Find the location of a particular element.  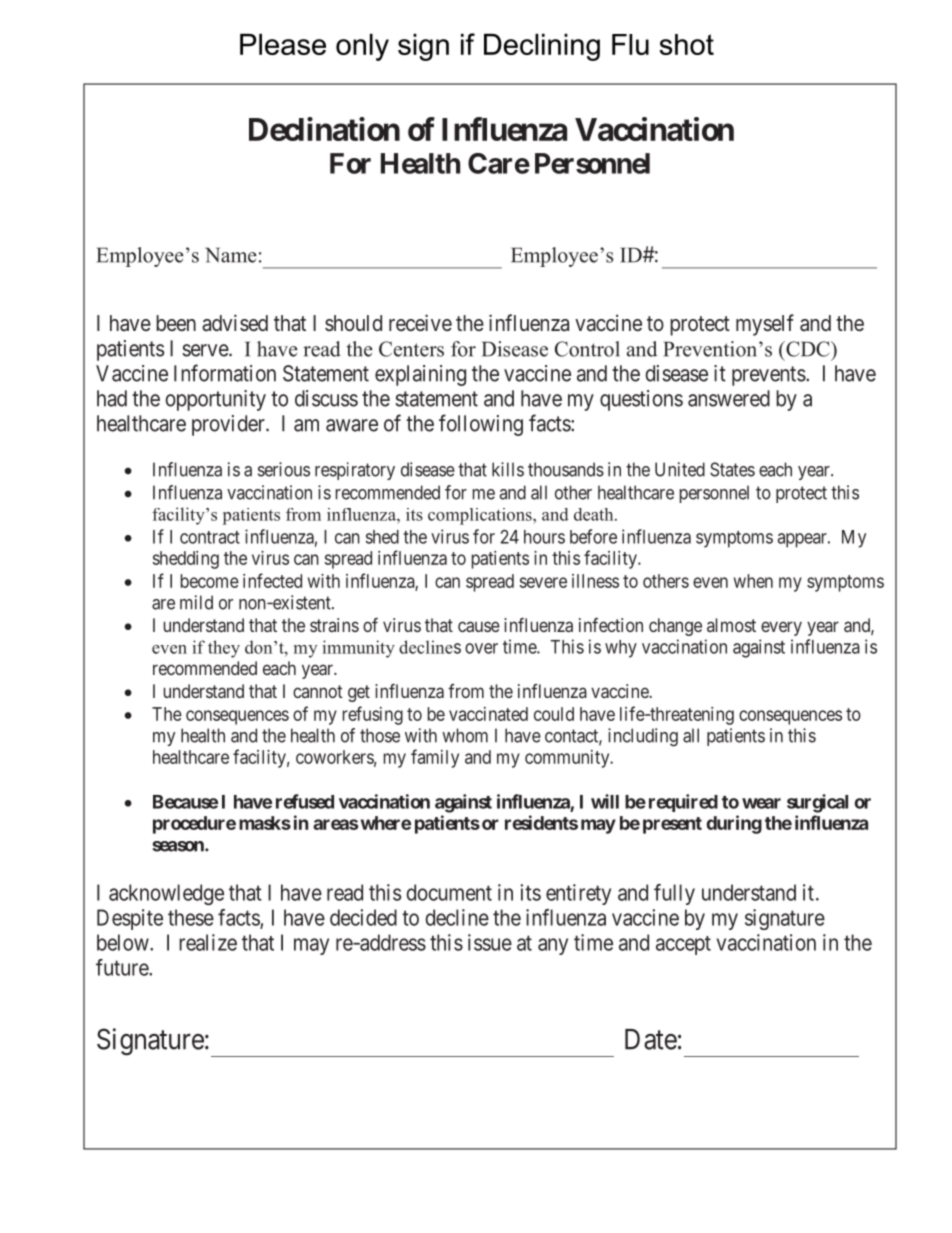

shot is located at coordinates (686, 44).
